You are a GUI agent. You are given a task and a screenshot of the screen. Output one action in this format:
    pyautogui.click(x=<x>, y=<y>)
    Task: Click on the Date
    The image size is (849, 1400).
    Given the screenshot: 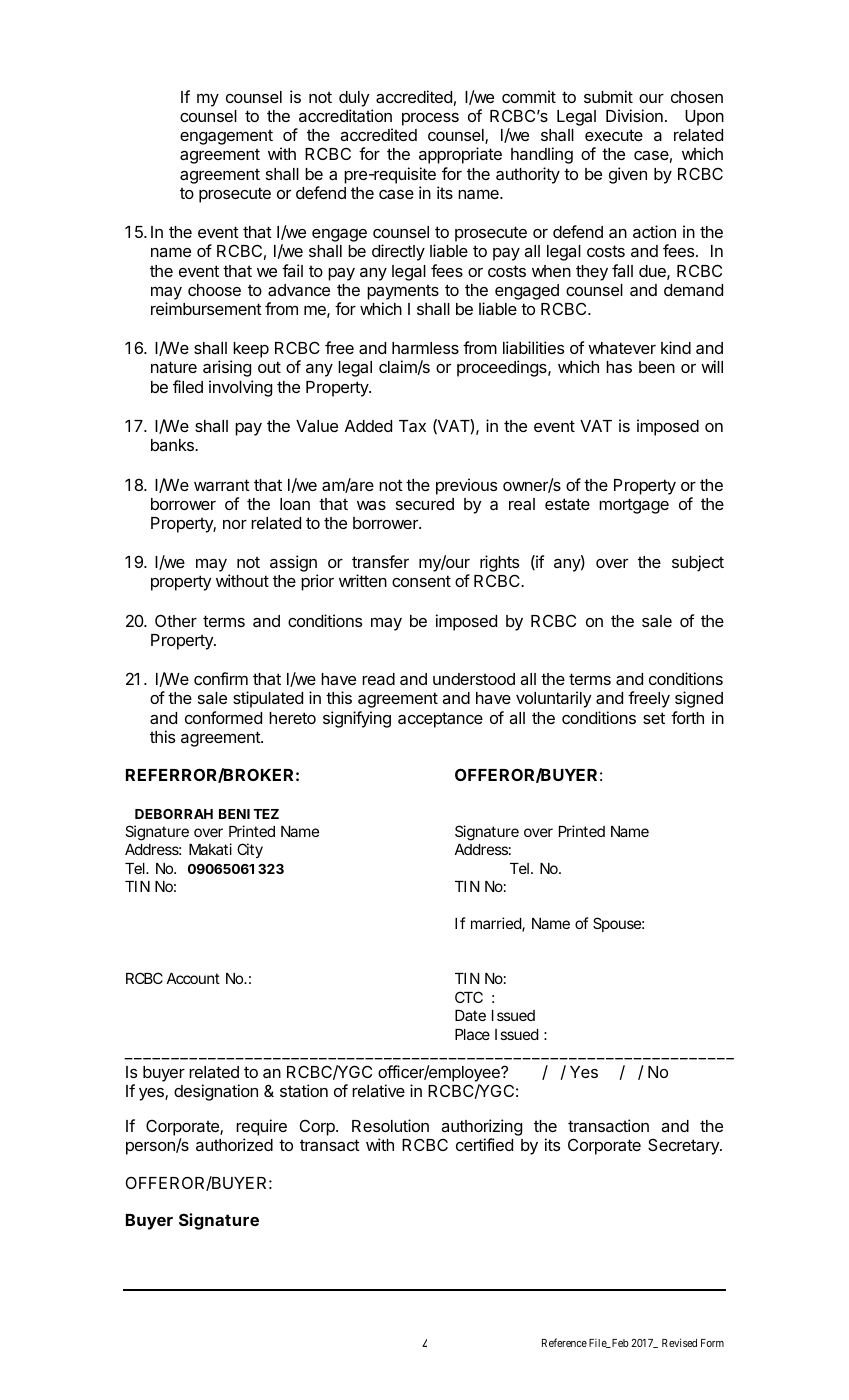 What is the action you would take?
    pyautogui.click(x=470, y=1015)
